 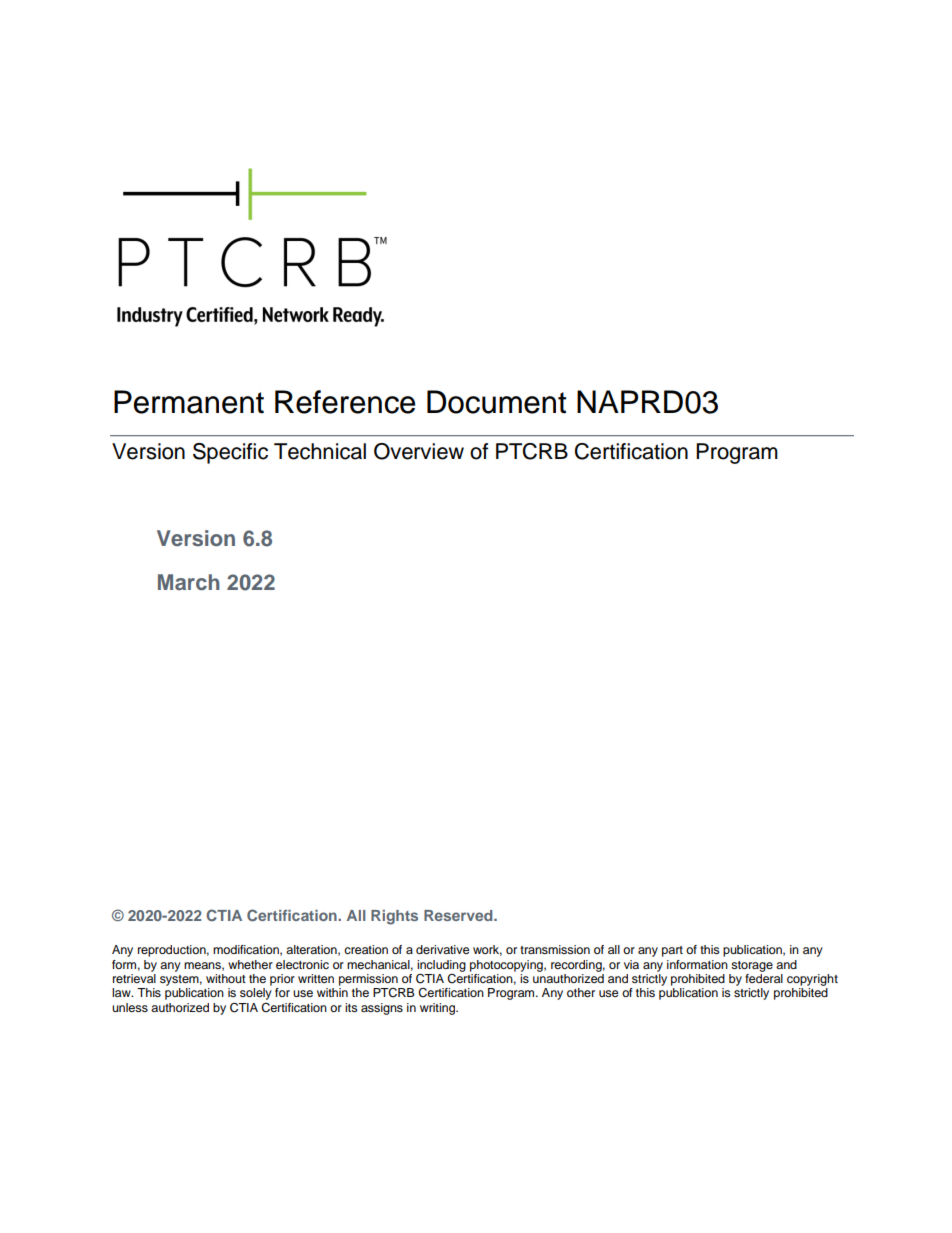 What do you see at coordinates (459, 915) in the screenshot?
I see `Reserved` at bounding box center [459, 915].
